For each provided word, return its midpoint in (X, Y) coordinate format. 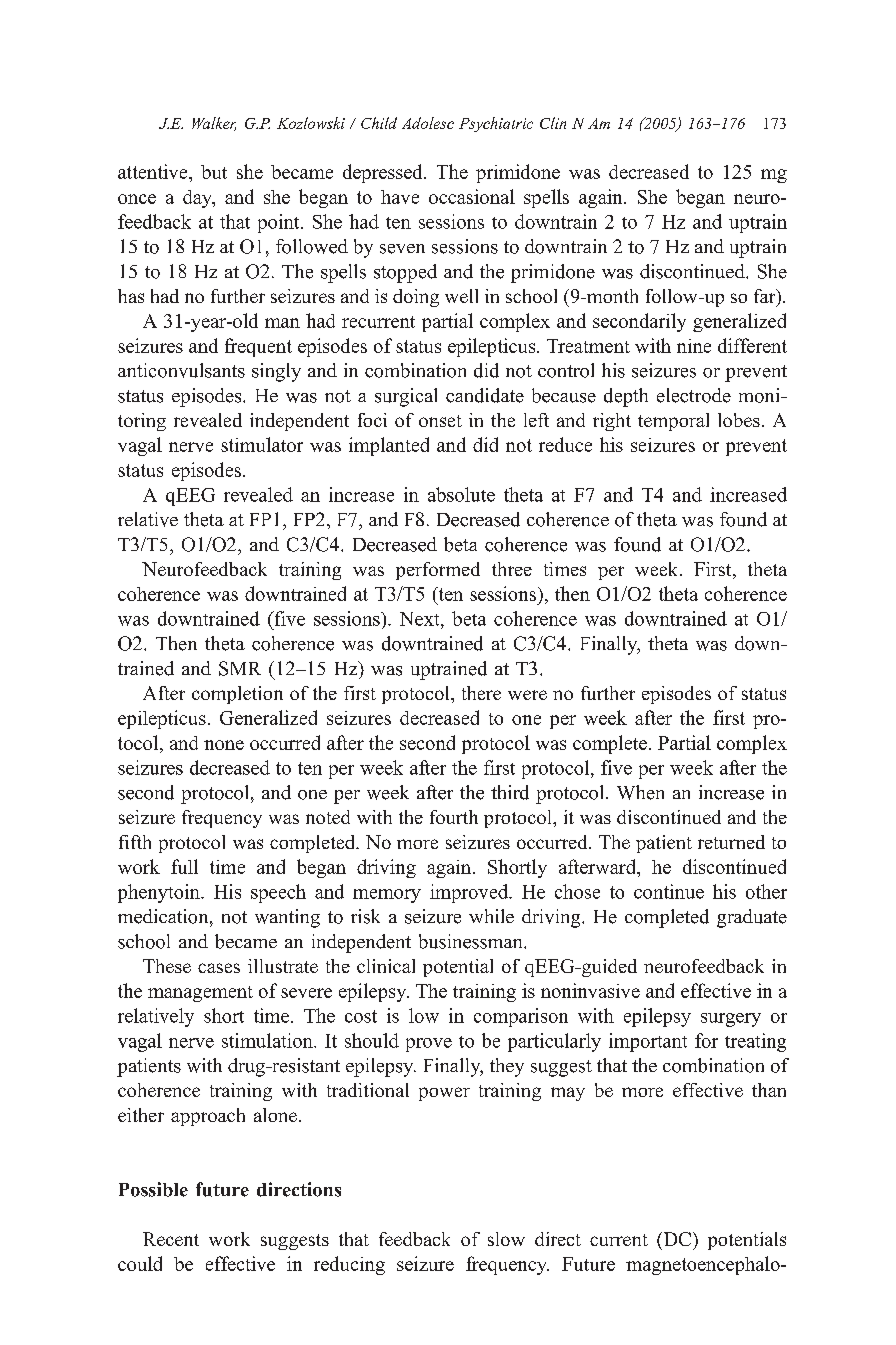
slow (506, 1239)
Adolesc (428, 123)
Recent (171, 1239)
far (766, 297)
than (769, 1090)
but (214, 172)
